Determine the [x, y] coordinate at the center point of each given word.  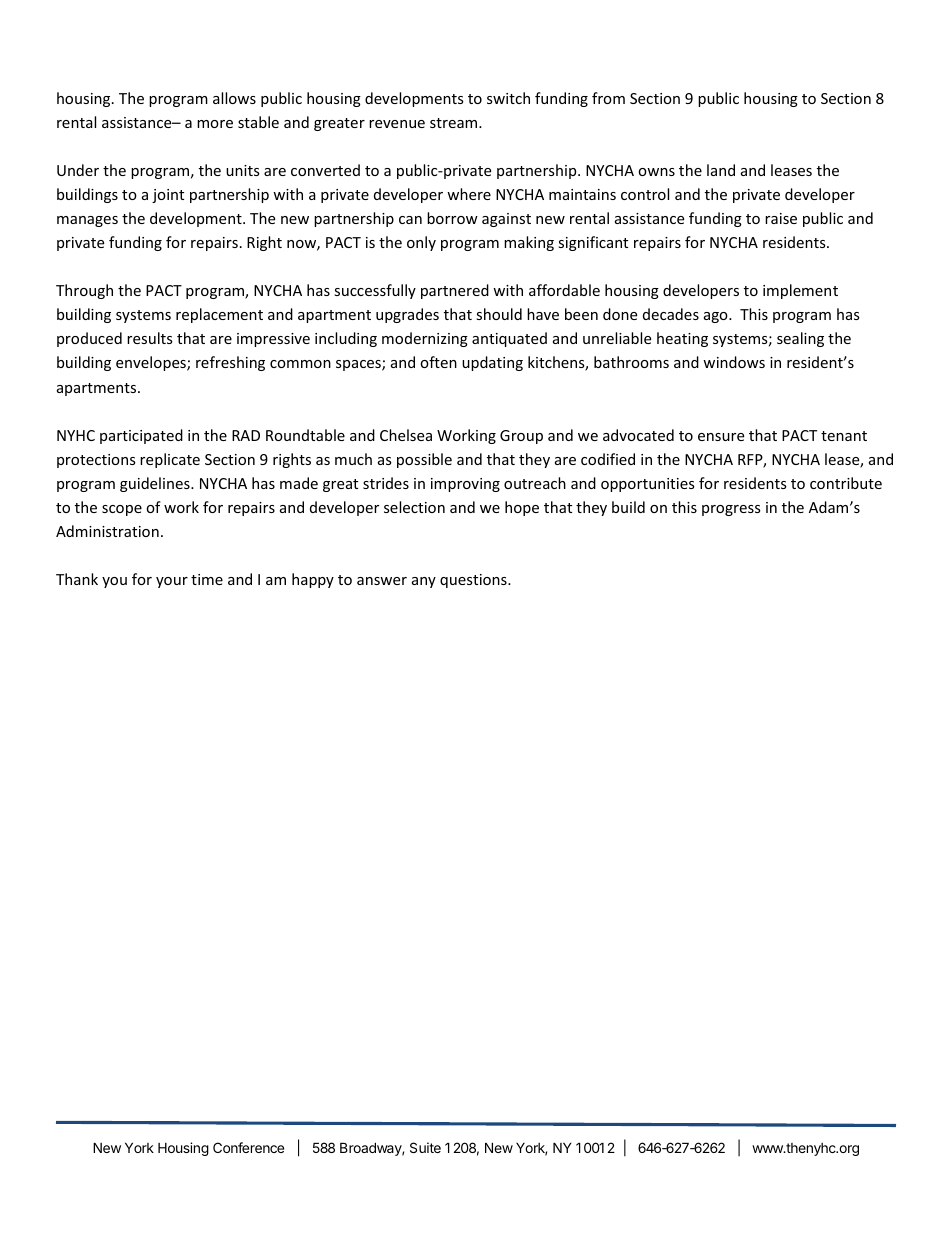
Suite [425, 1147]
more [215, 124]
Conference [248, 1147]
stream [455, 123]
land [721, 170]
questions [474, 581]
